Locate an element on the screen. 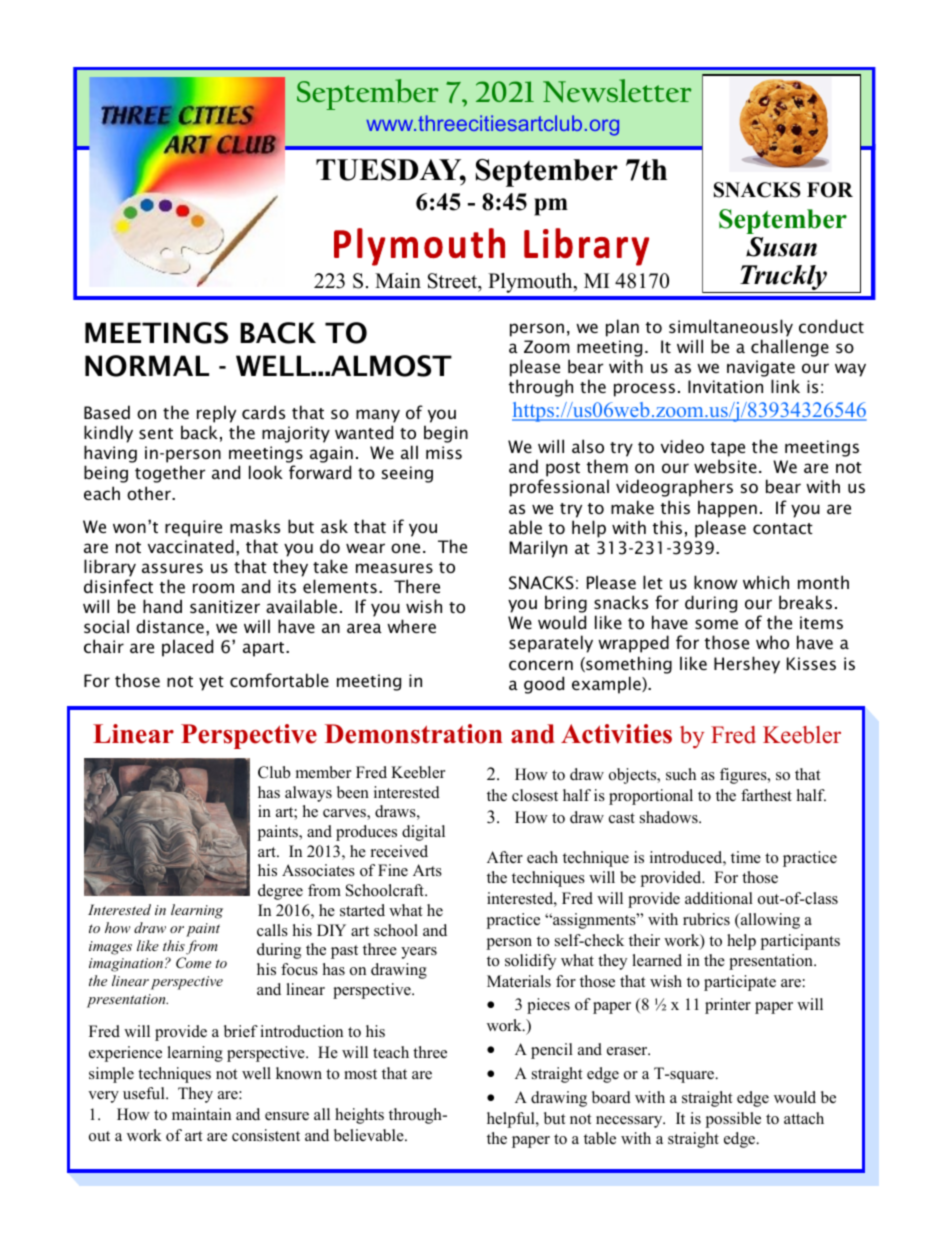 The image size is (952, 1233). NORMAL is located at coordinates (147, 366).
